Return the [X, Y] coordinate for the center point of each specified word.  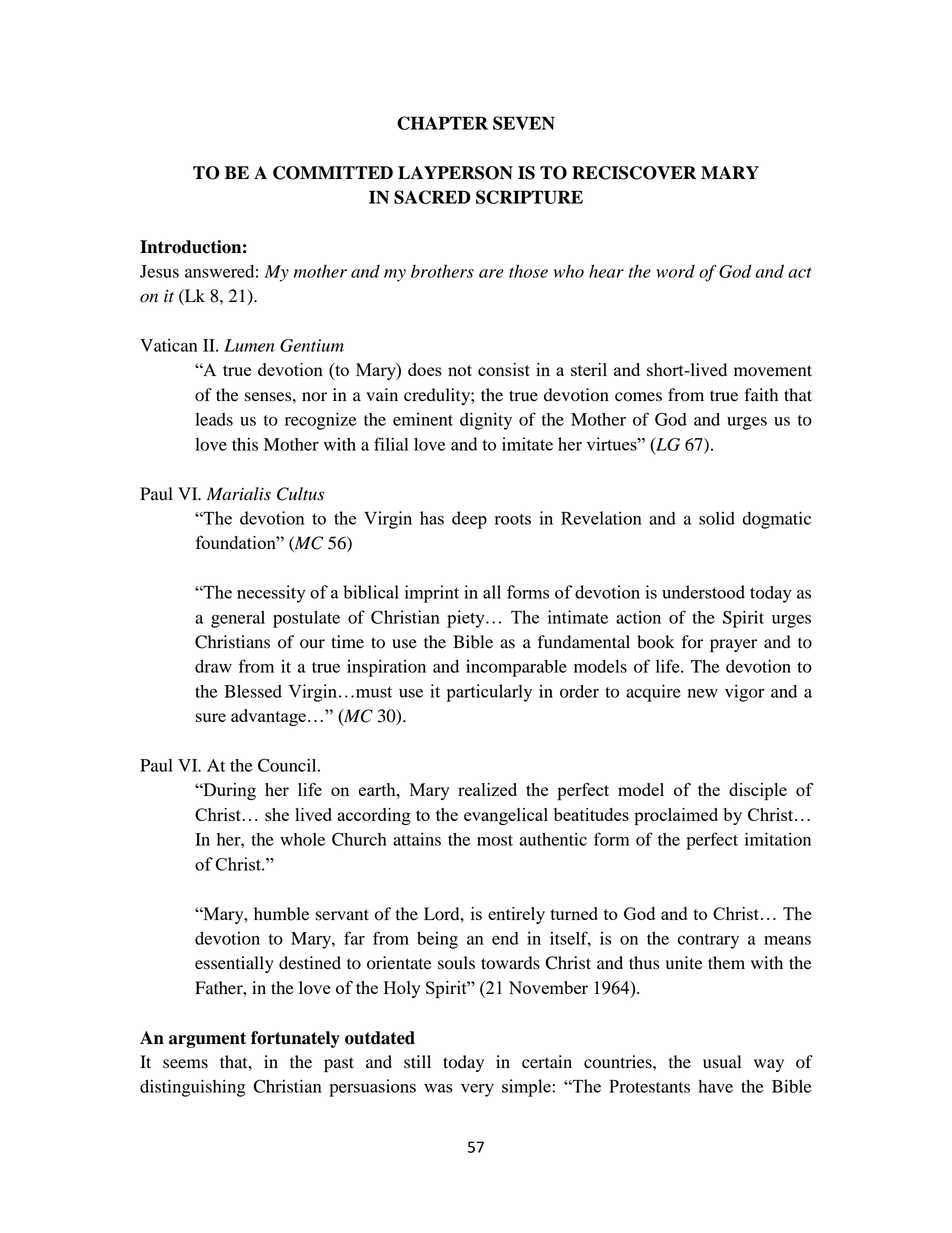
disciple [758, 792]
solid [717, 518]
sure [211, 717]
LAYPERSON [455, 173]
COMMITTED [333, 173]
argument [207, 1040]
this [245, 444]
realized [487, 789]
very [477, 1090]
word [675, 271]
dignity [486, 421]
